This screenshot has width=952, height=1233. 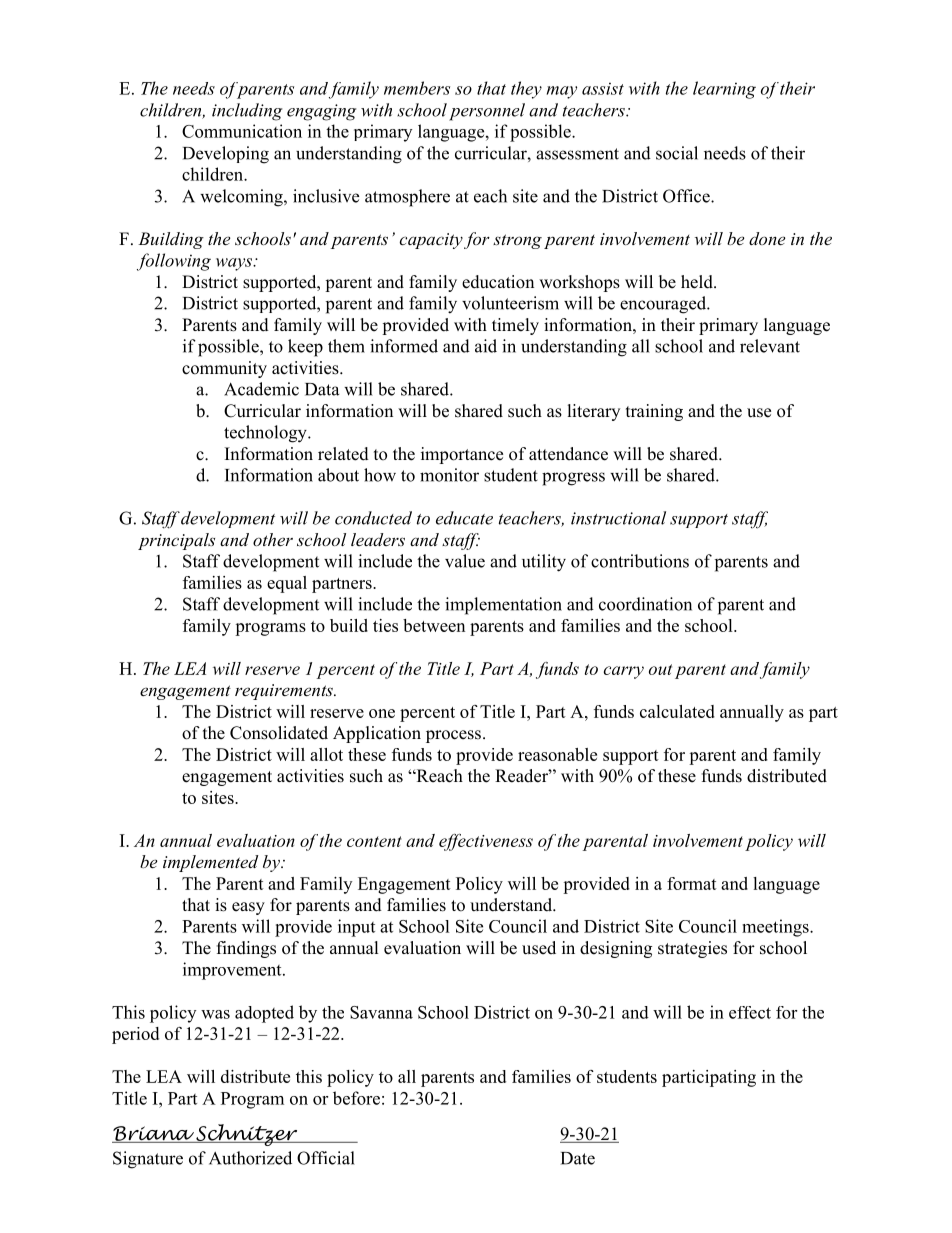 I want to click on learning, so click(x=724, y=90).
